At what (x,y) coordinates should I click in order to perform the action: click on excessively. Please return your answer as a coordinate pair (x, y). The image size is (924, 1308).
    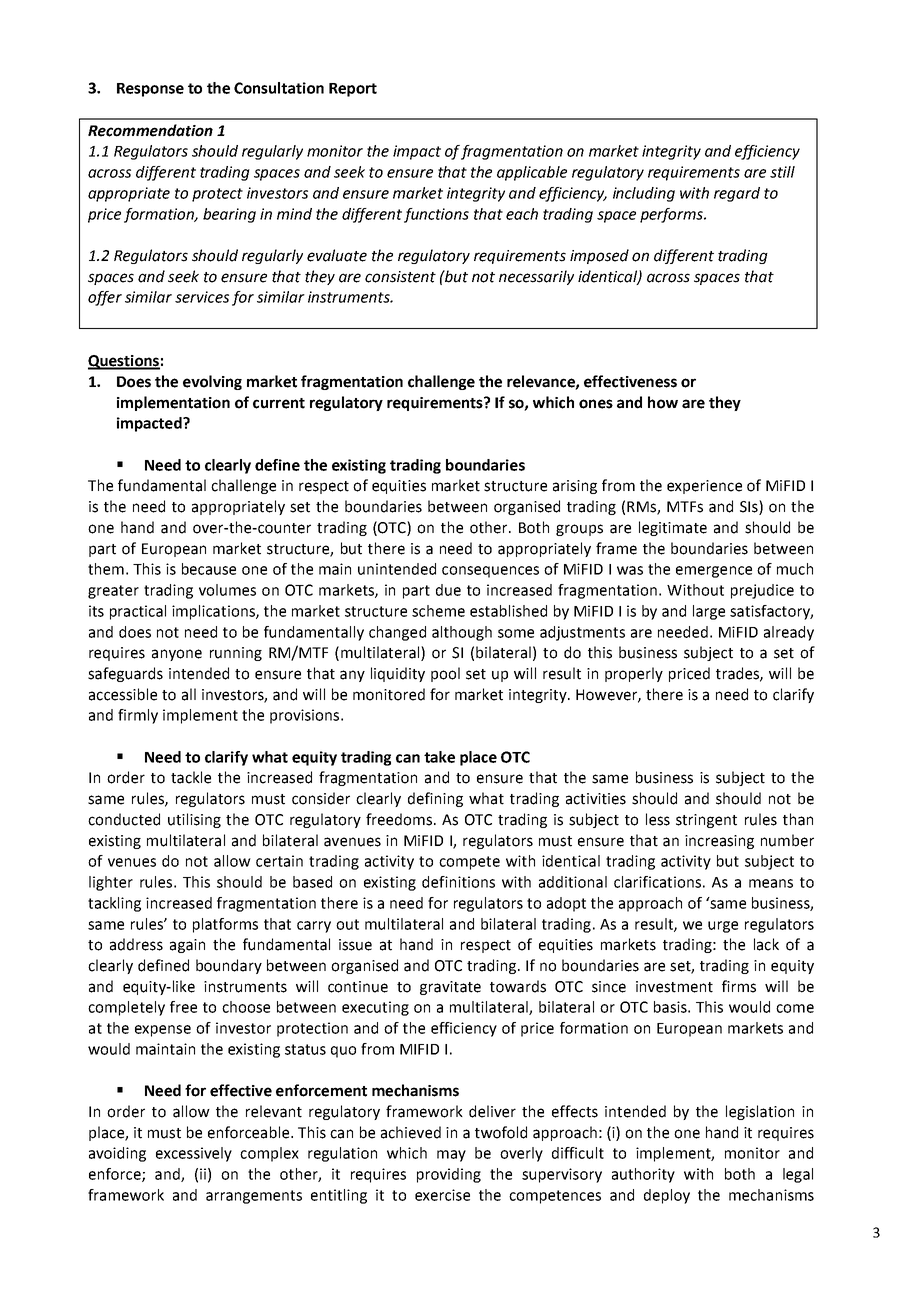
    Looking at the image, I should click on (194, 1154).
